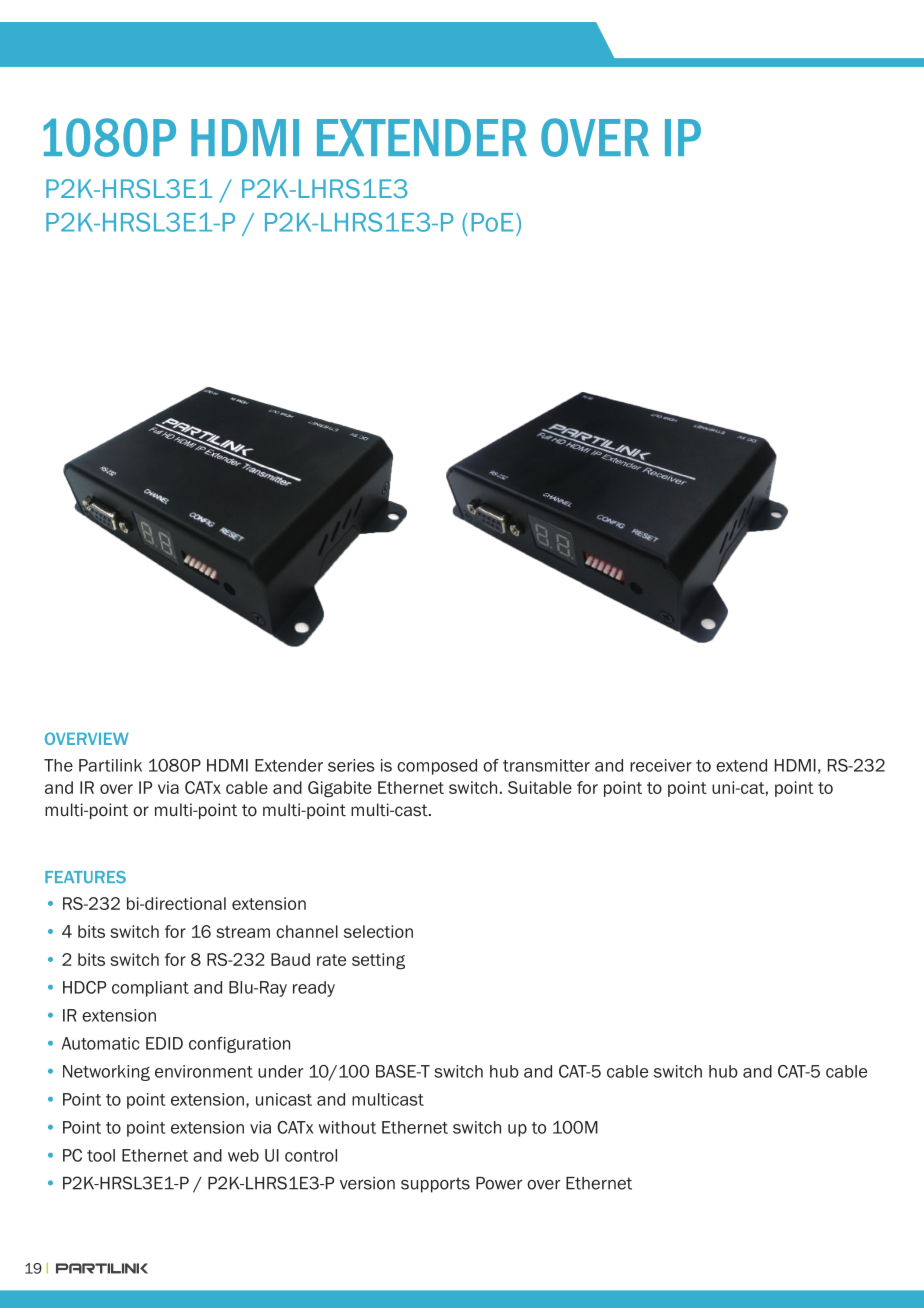 Image resolution: width=924 pixels, height=1308 pixels. I want to click on stream, so click(243, 932).
